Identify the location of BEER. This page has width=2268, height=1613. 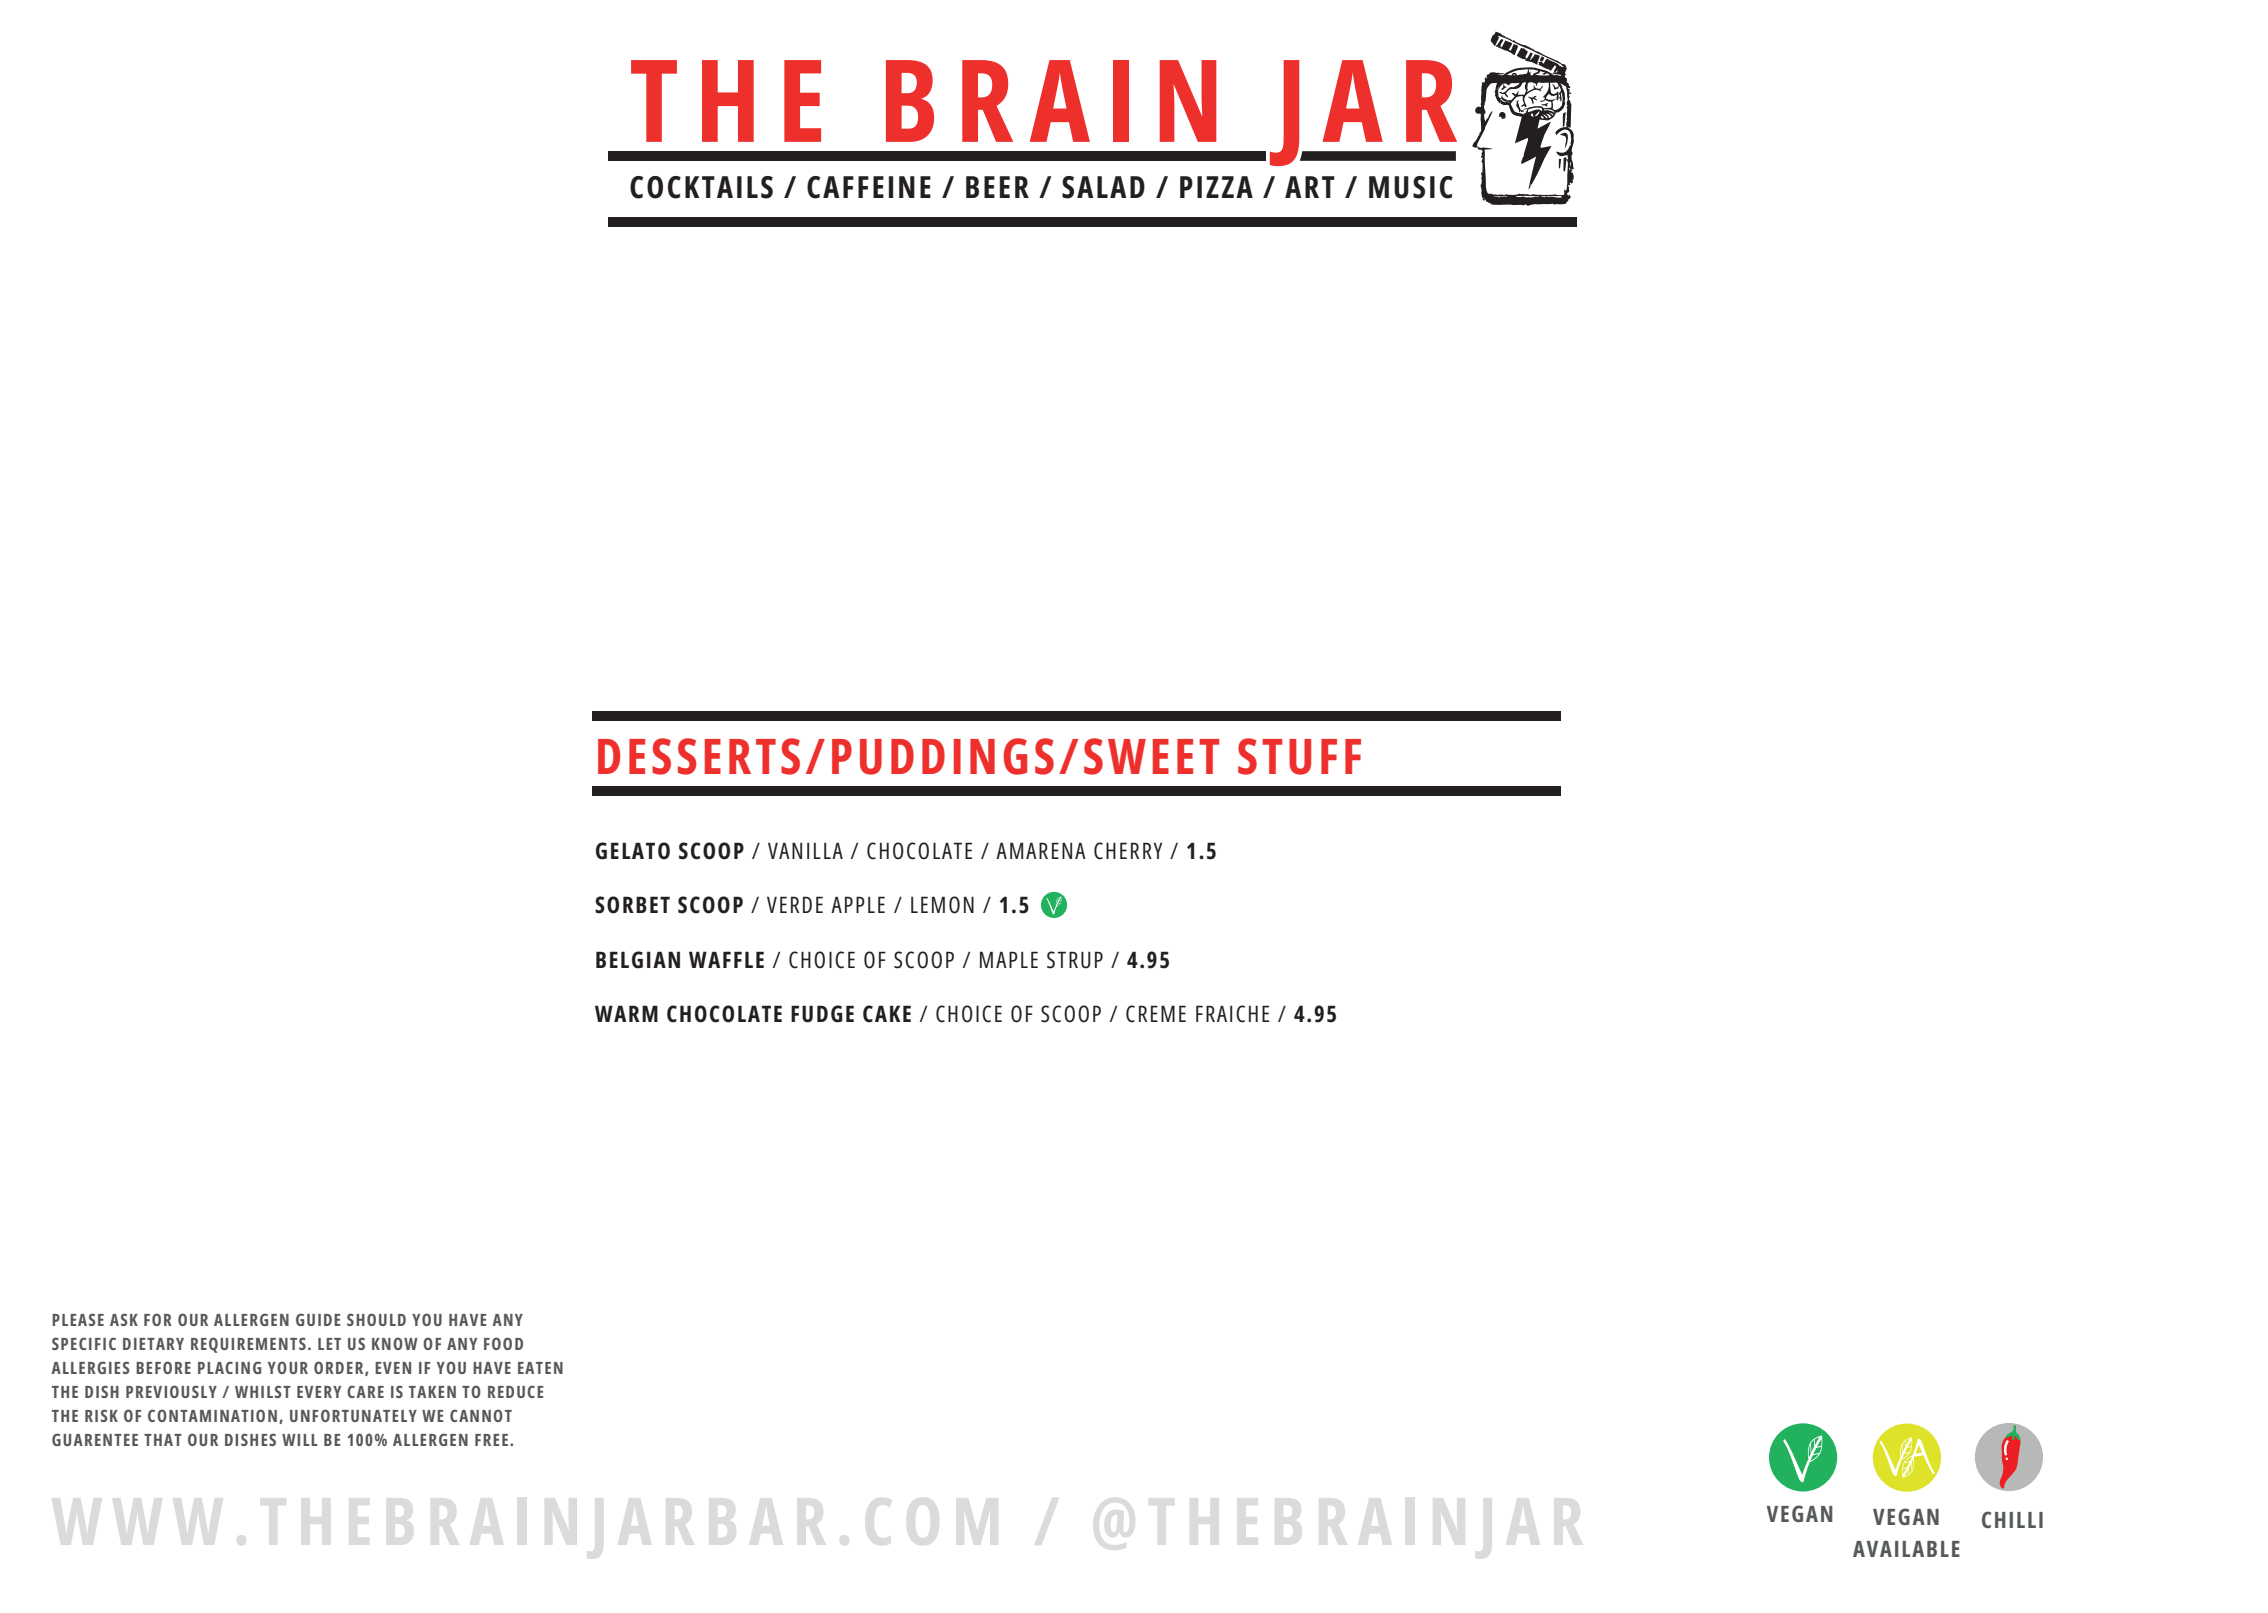
(997, 187).
